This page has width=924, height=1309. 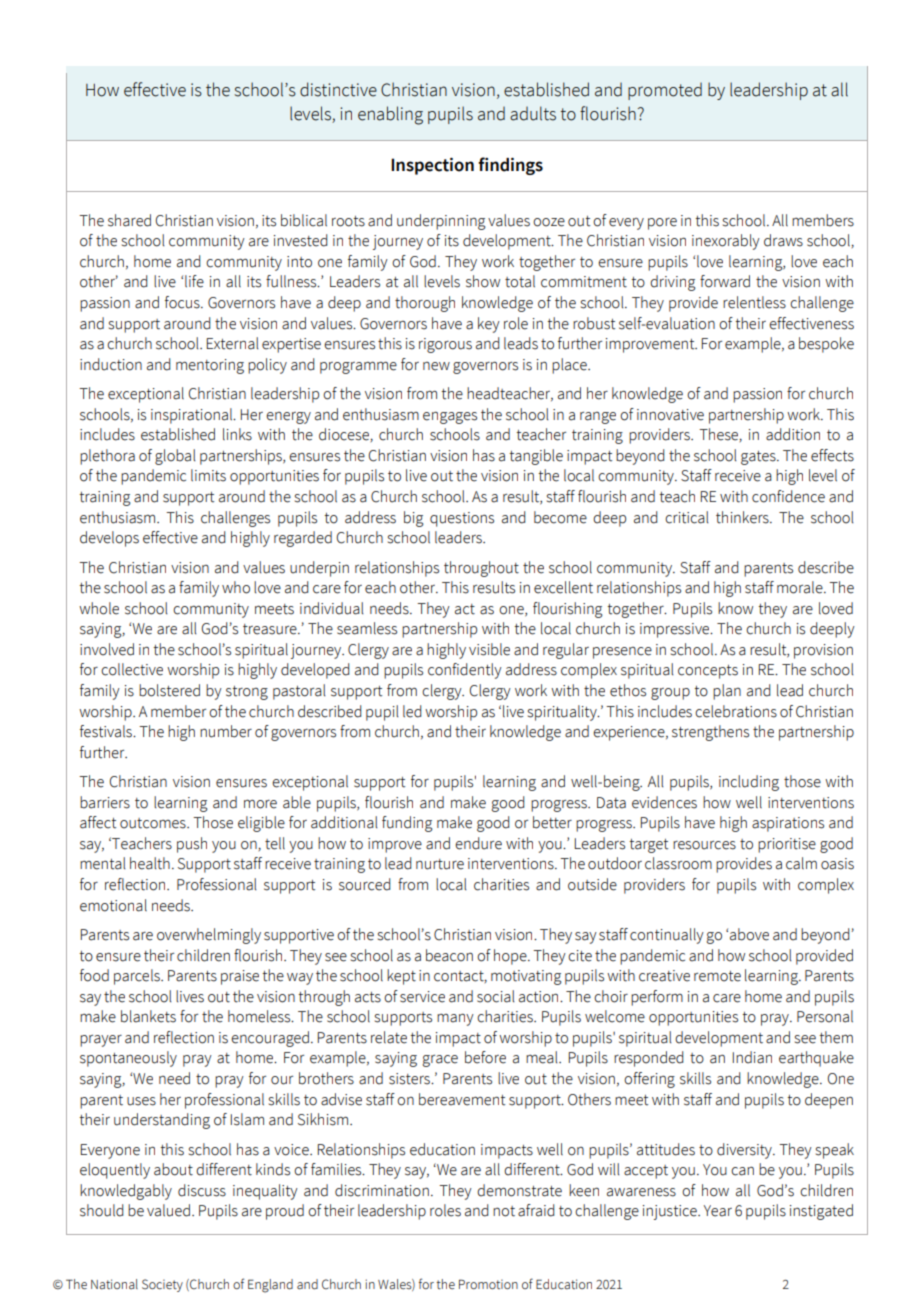 What do you see at coordinates (162, 1285) in the page?
I see `Society` at bounding box center [162, 1285].
